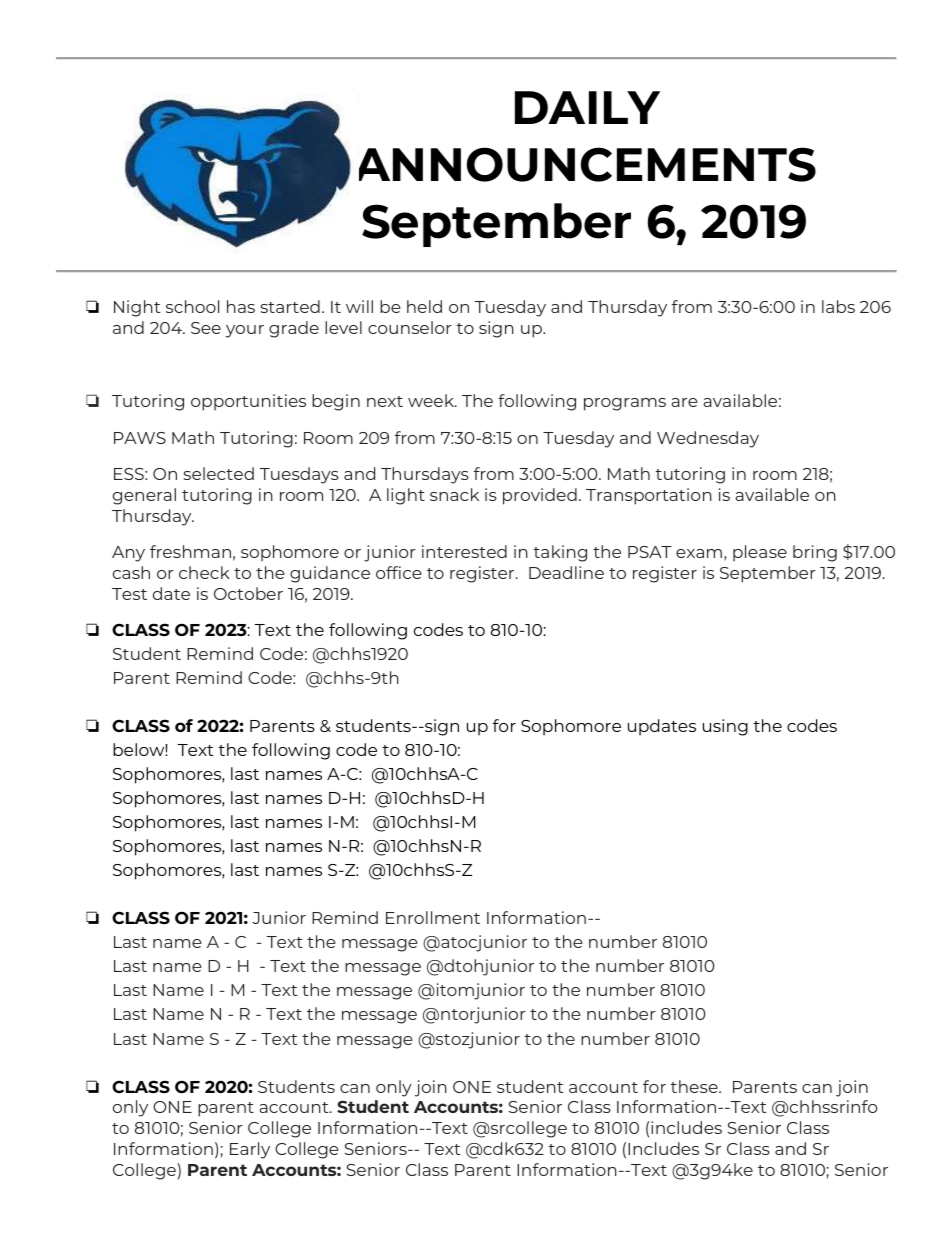 The height and width of the screenshot is (1233, 952). I want to click on interested, so click(464, 551).
